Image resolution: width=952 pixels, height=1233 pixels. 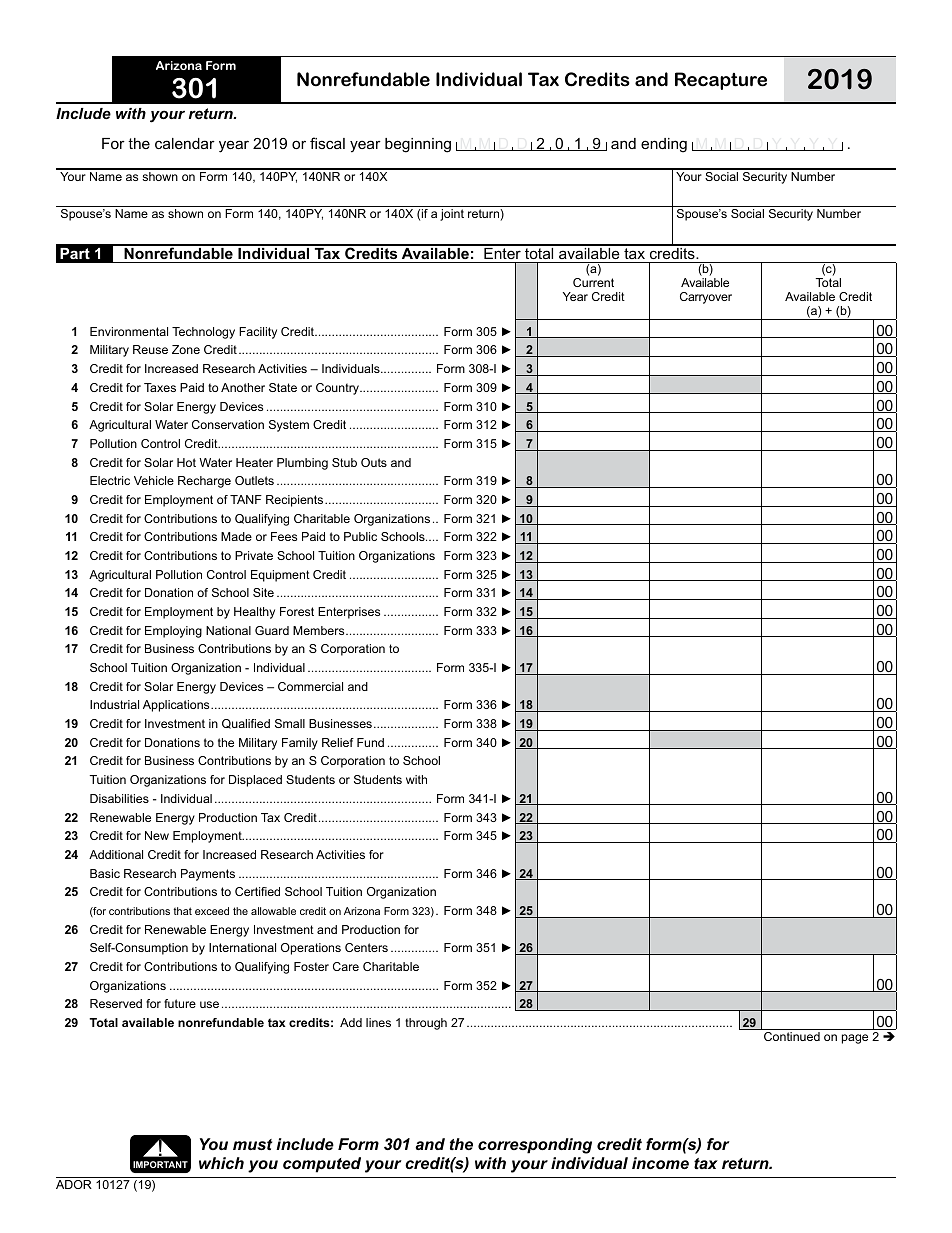 What do you see at coordinates (186, 462) in the screenshot?
I see `Hot` at bounding box center [186, 462].
